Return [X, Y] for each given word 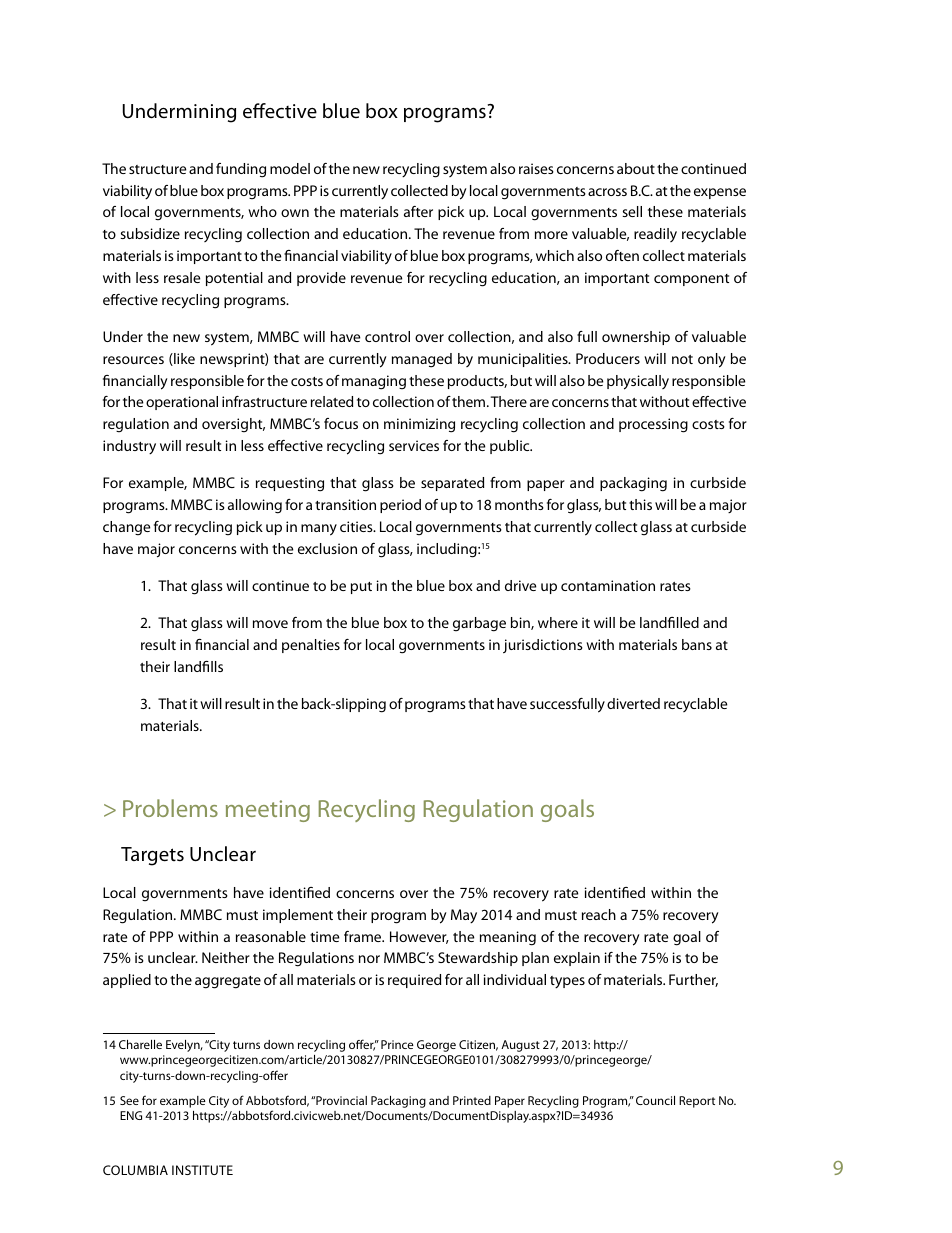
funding [241, 170]
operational [182, 403]
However [419, 937]
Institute [202, 1170]
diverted [633, 703]
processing [653, 425]
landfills [198, 666]
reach [599, 914]
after [418, 211]
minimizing [419, 425]
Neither [226, 957]
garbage [479, 624]
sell [632, 211]
